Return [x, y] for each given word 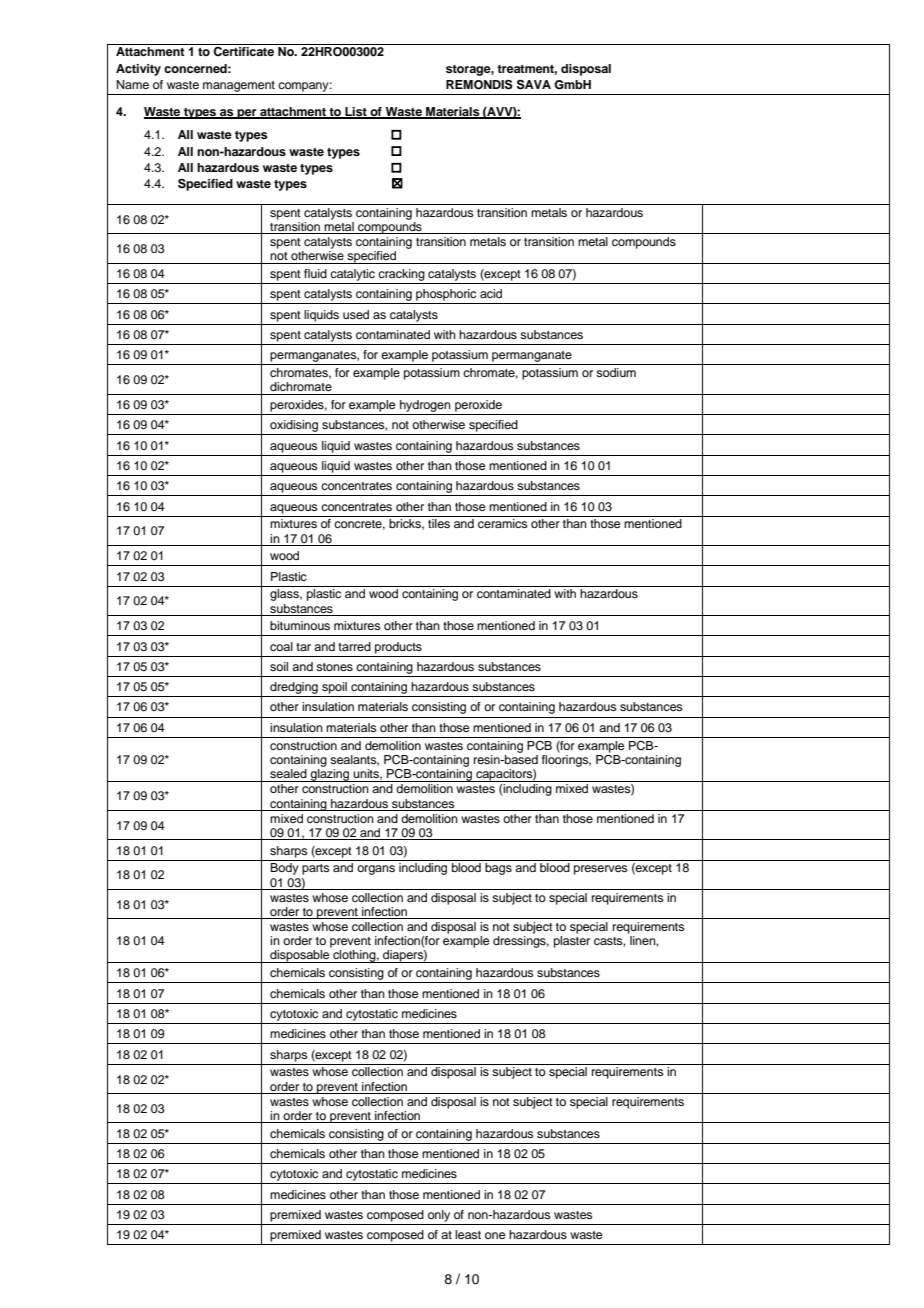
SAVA [534, 84]
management [239, 88]
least [468, 1234]
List [356, 113]
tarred [354, 646]
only [439, 1216]
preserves [601, 870]
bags [498, 869]
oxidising [294, 426]
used [356, 314]
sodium [616, 372]
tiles [439, 523]
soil [279, 666]
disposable [300, 956]
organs [376, 870]
